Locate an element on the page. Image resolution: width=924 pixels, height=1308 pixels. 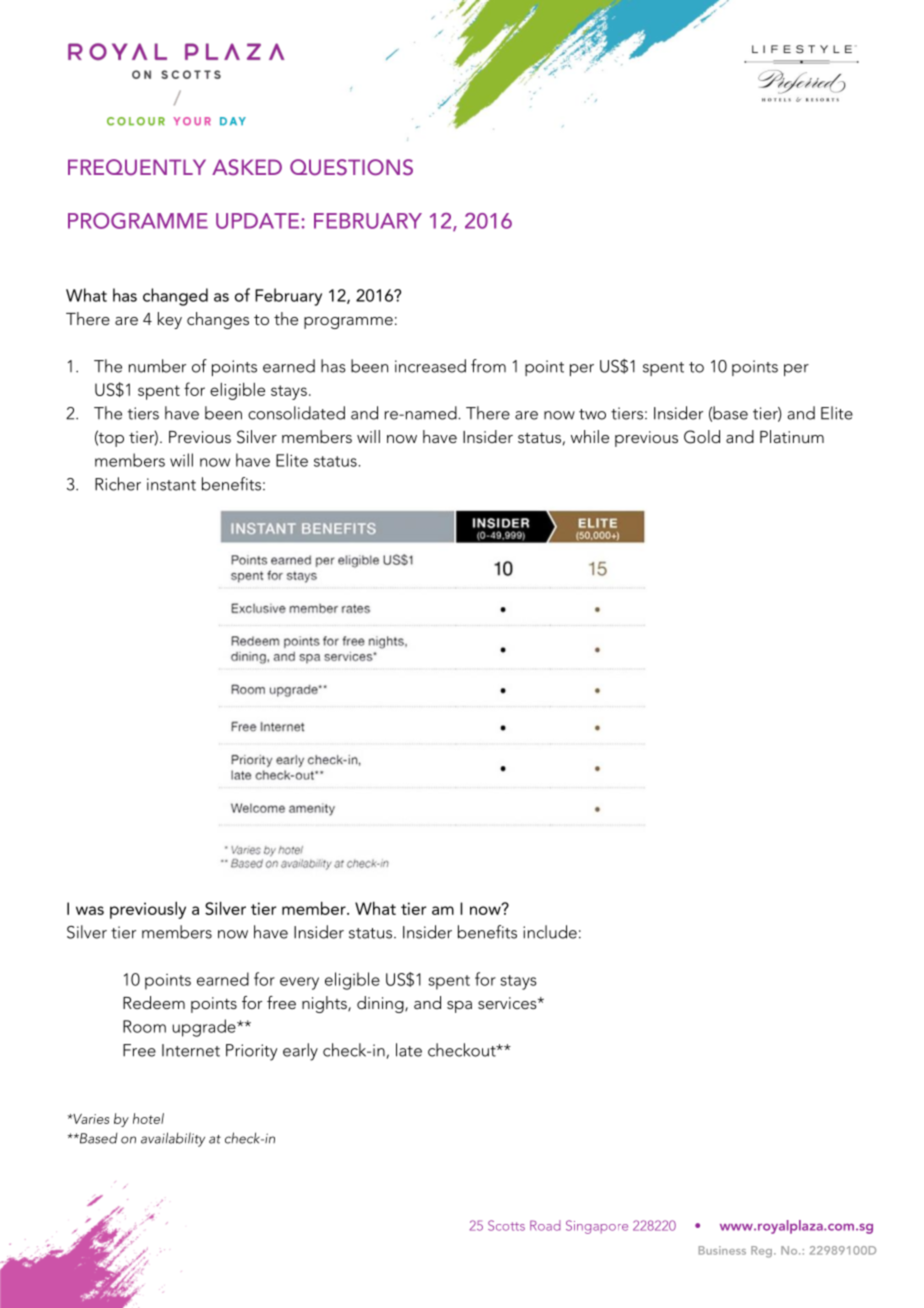
instant is located at coordinates (171, 484).
